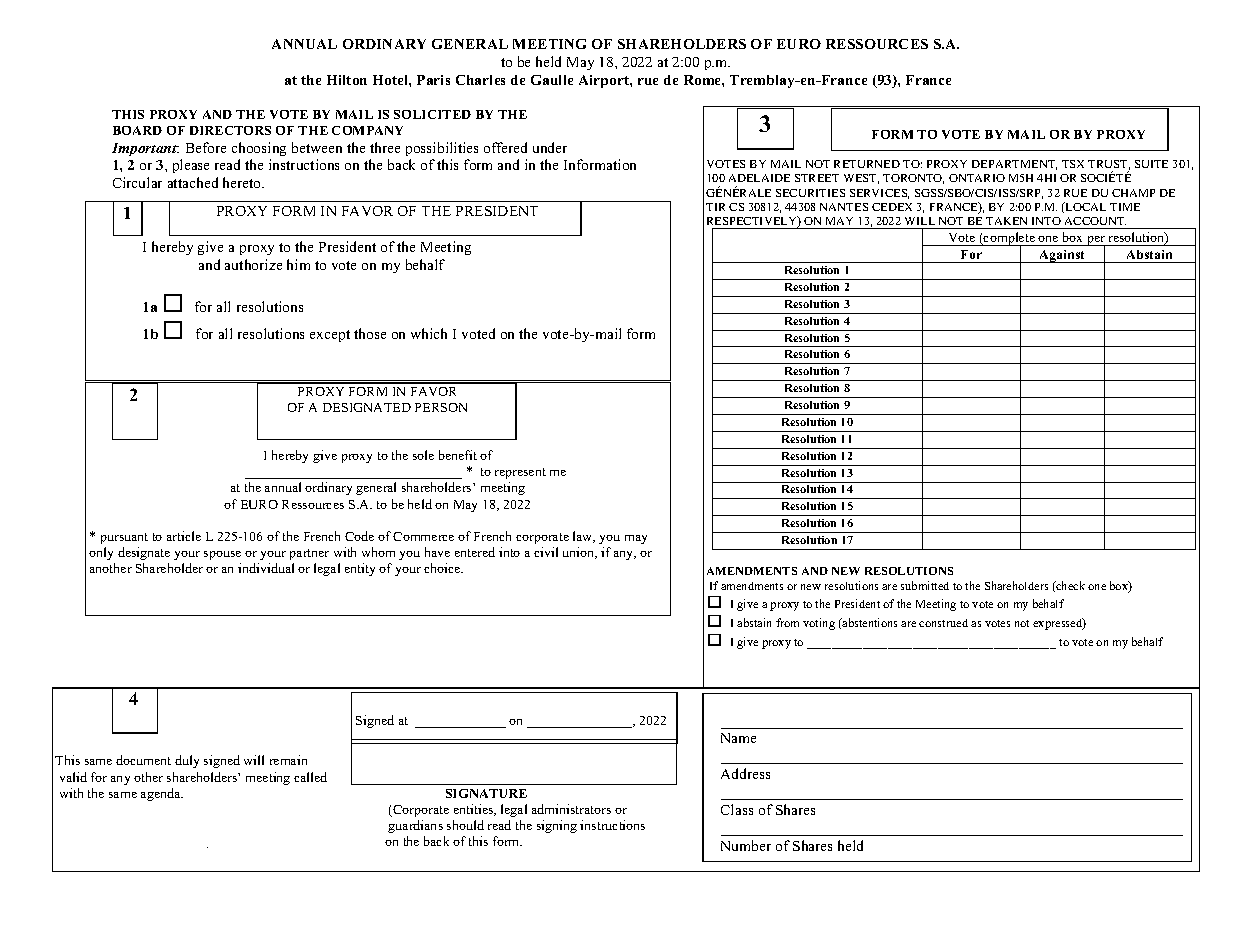  Describe the element at coordinates (266, 568) in the screenshot. I see `individual` at that location.
